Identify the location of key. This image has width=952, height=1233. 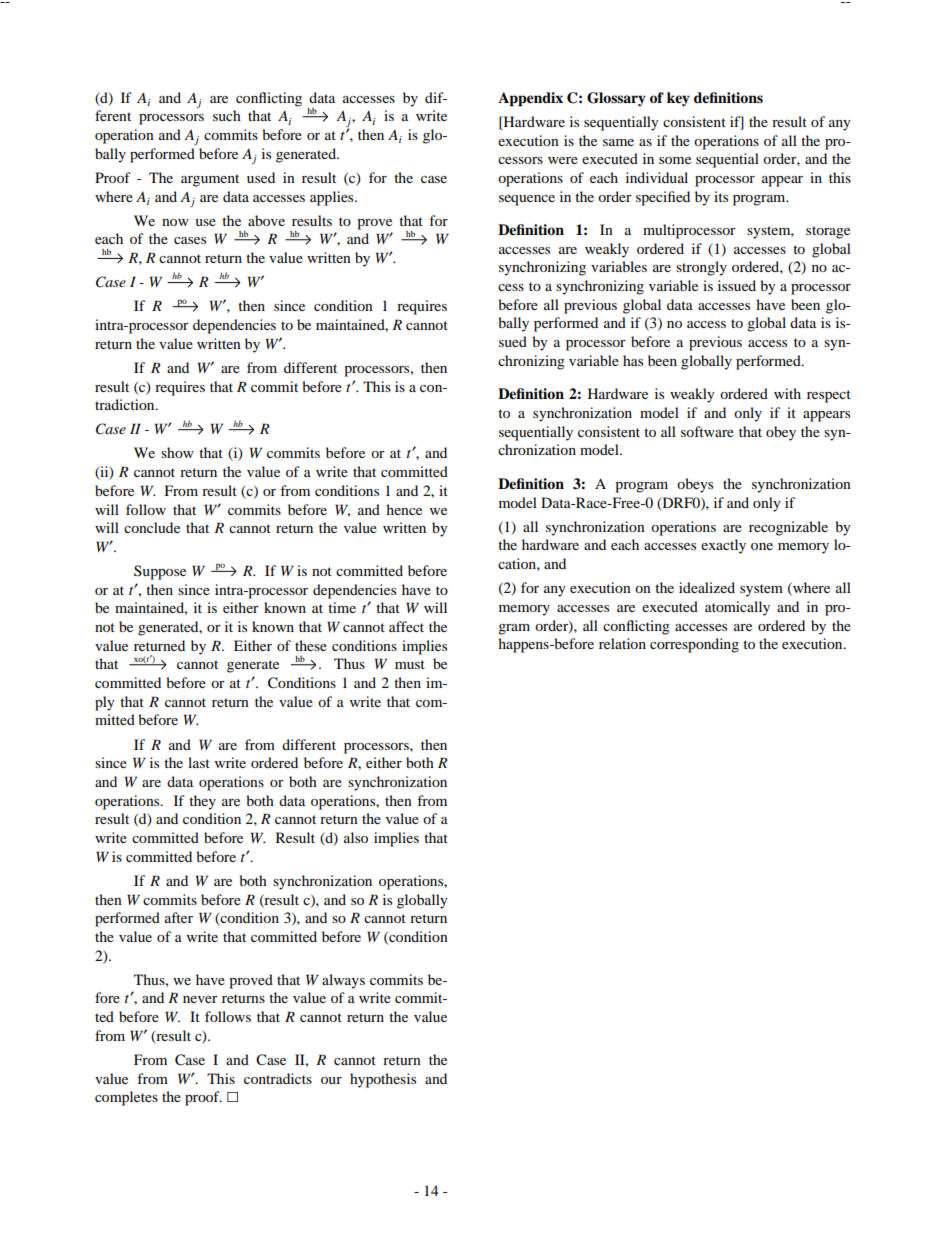
(678, 99).
